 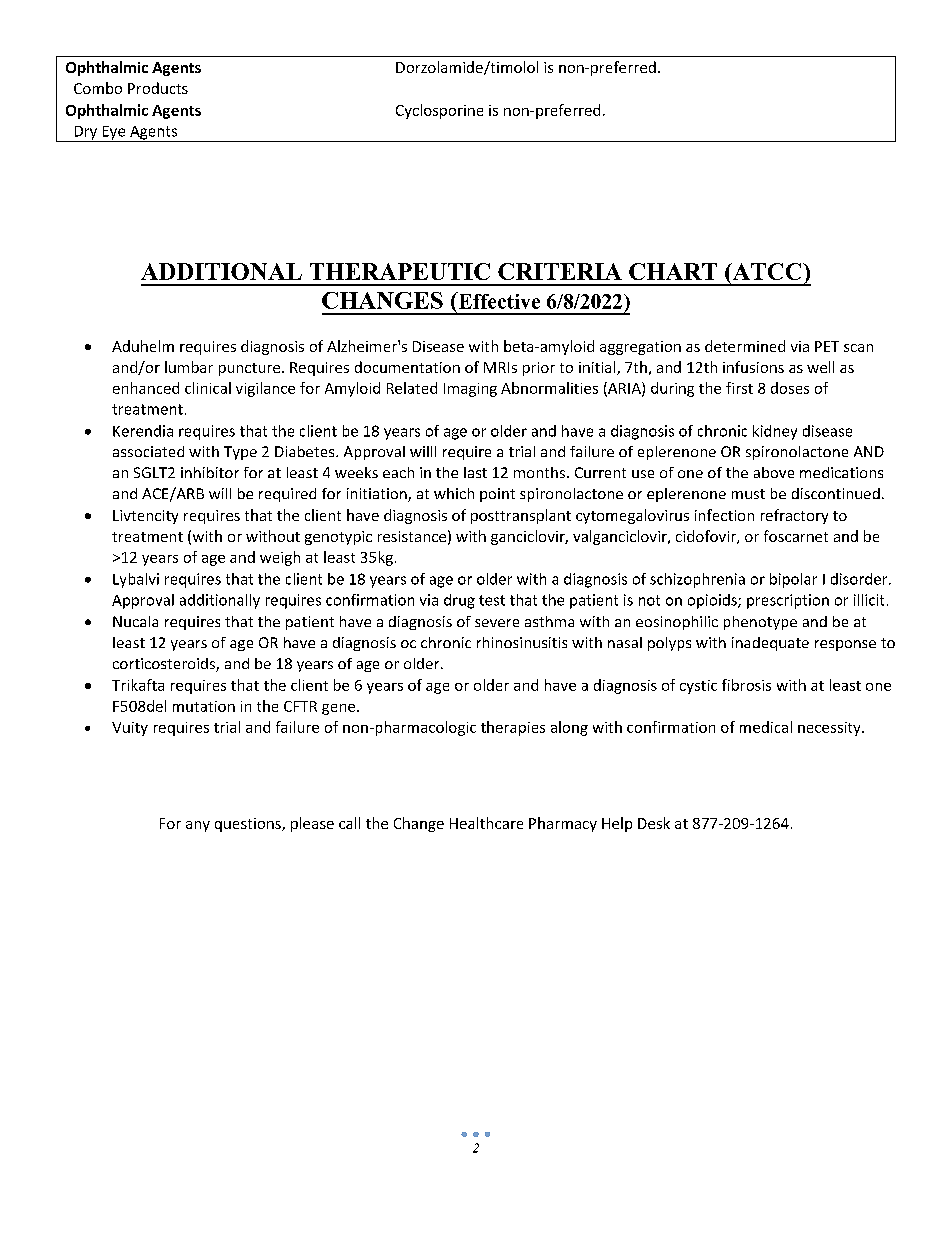 What do you see at coordinates (148, 451) in the document?
I see `associated` at bounding box center [148, 451].
